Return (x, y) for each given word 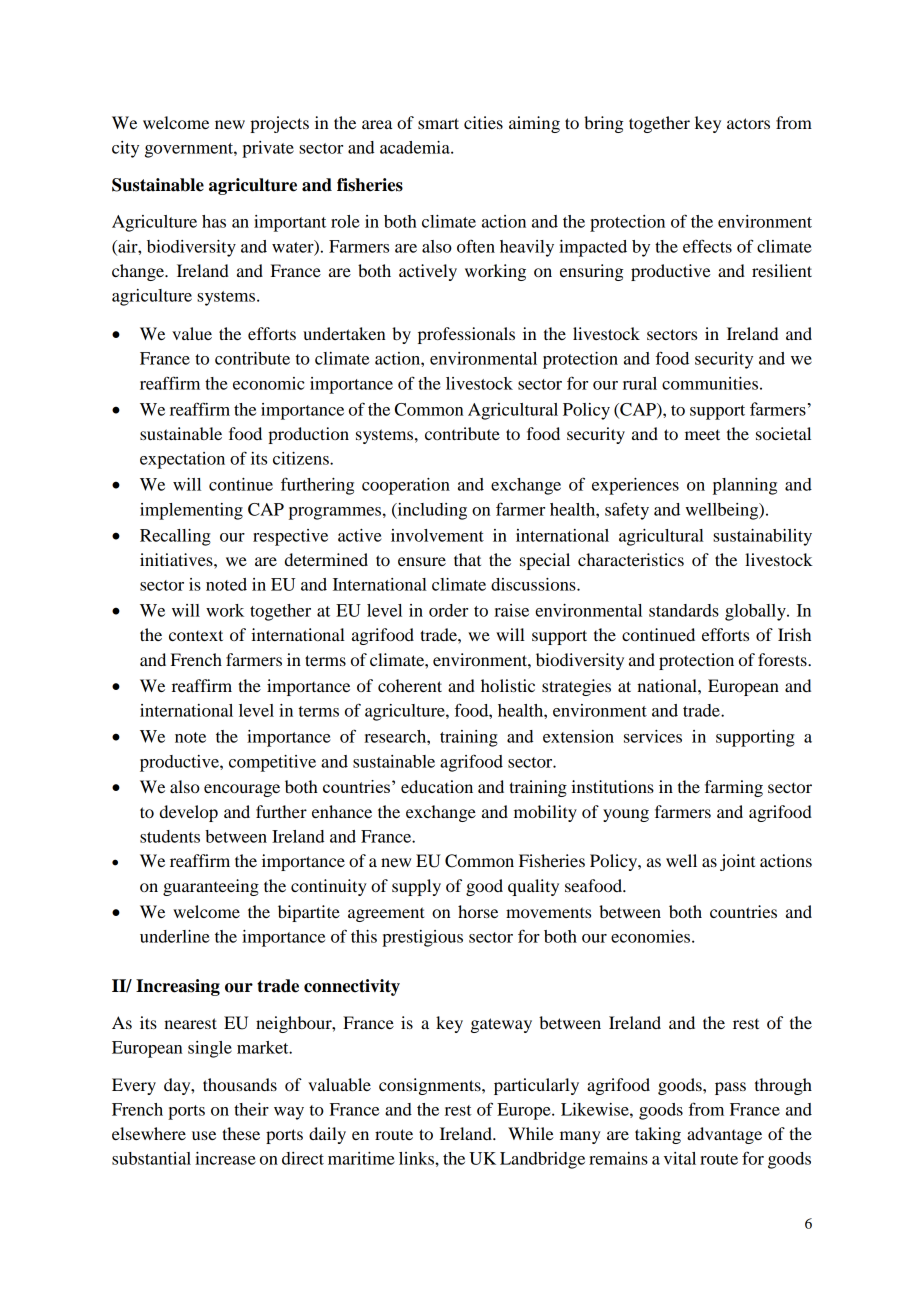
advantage (724, 1135)
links (417, 1158)
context (196, 635)
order (448, 610)
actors (748, 123)
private (268, 149)
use (204, 1135)
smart (438, 123)
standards (684, 610)
